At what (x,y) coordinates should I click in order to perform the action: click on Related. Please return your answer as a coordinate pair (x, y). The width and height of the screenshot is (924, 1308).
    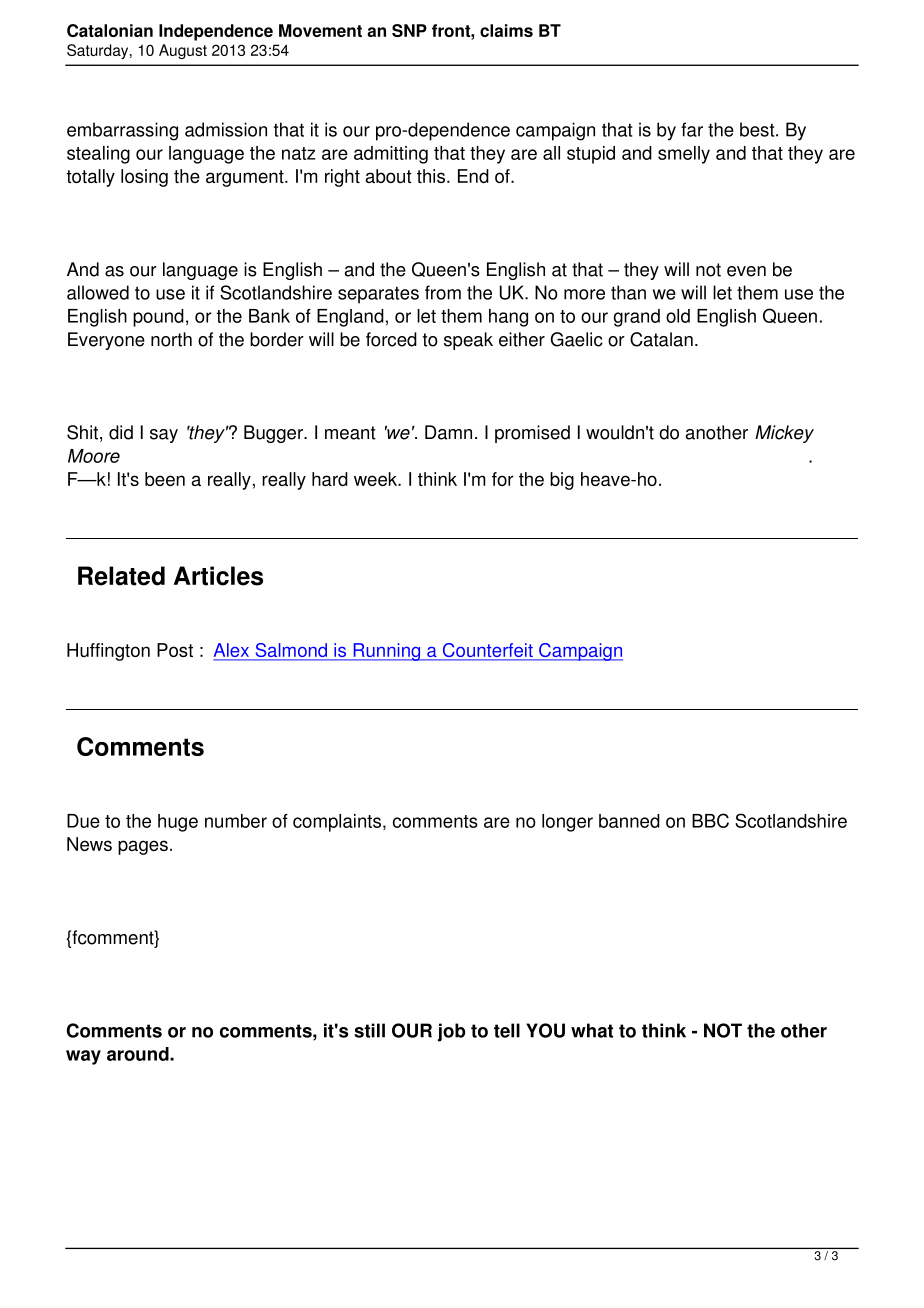
    Looking at the image, I should click on (121, 576).
